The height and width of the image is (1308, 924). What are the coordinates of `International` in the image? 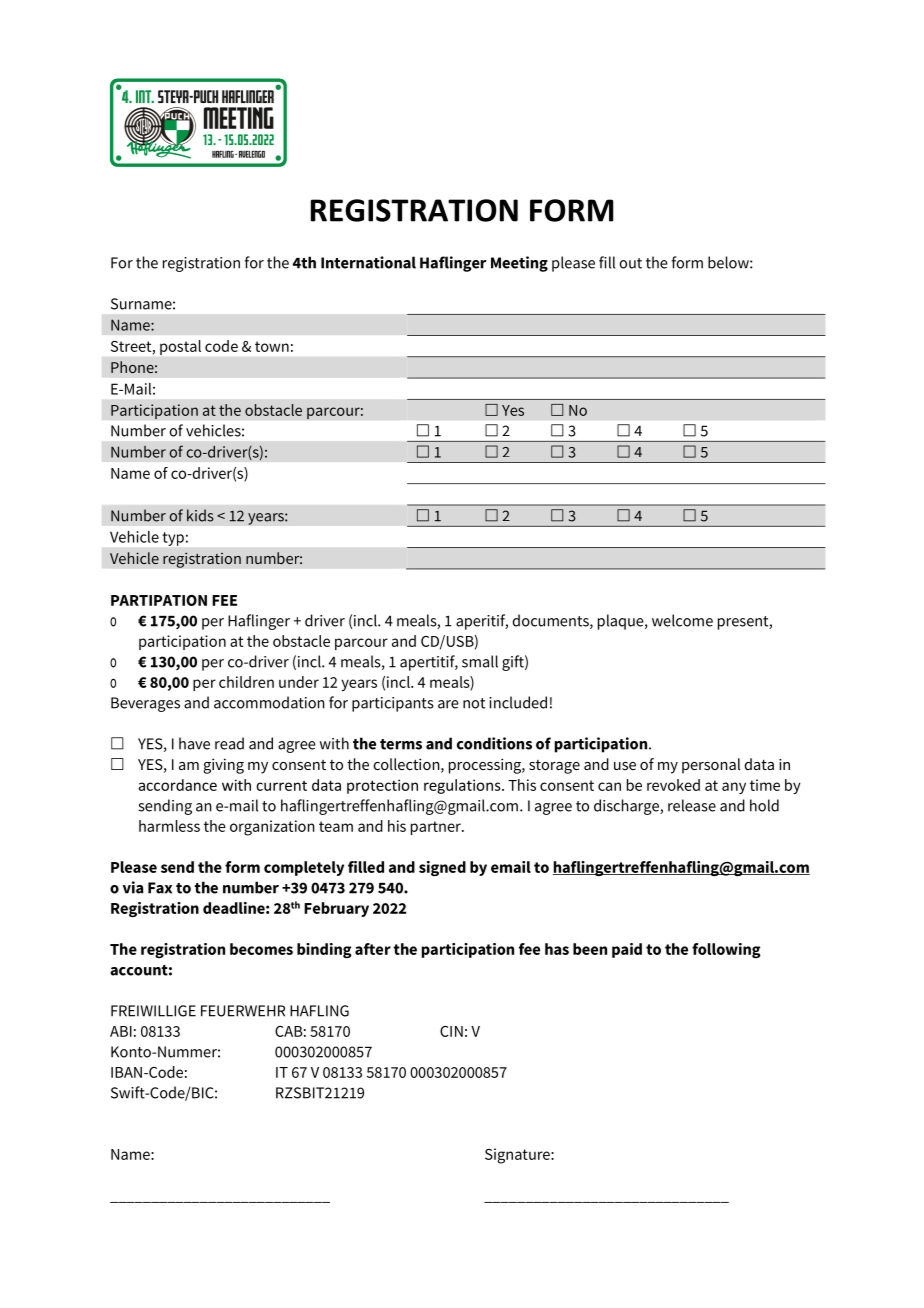 It's located at (368, 262).
